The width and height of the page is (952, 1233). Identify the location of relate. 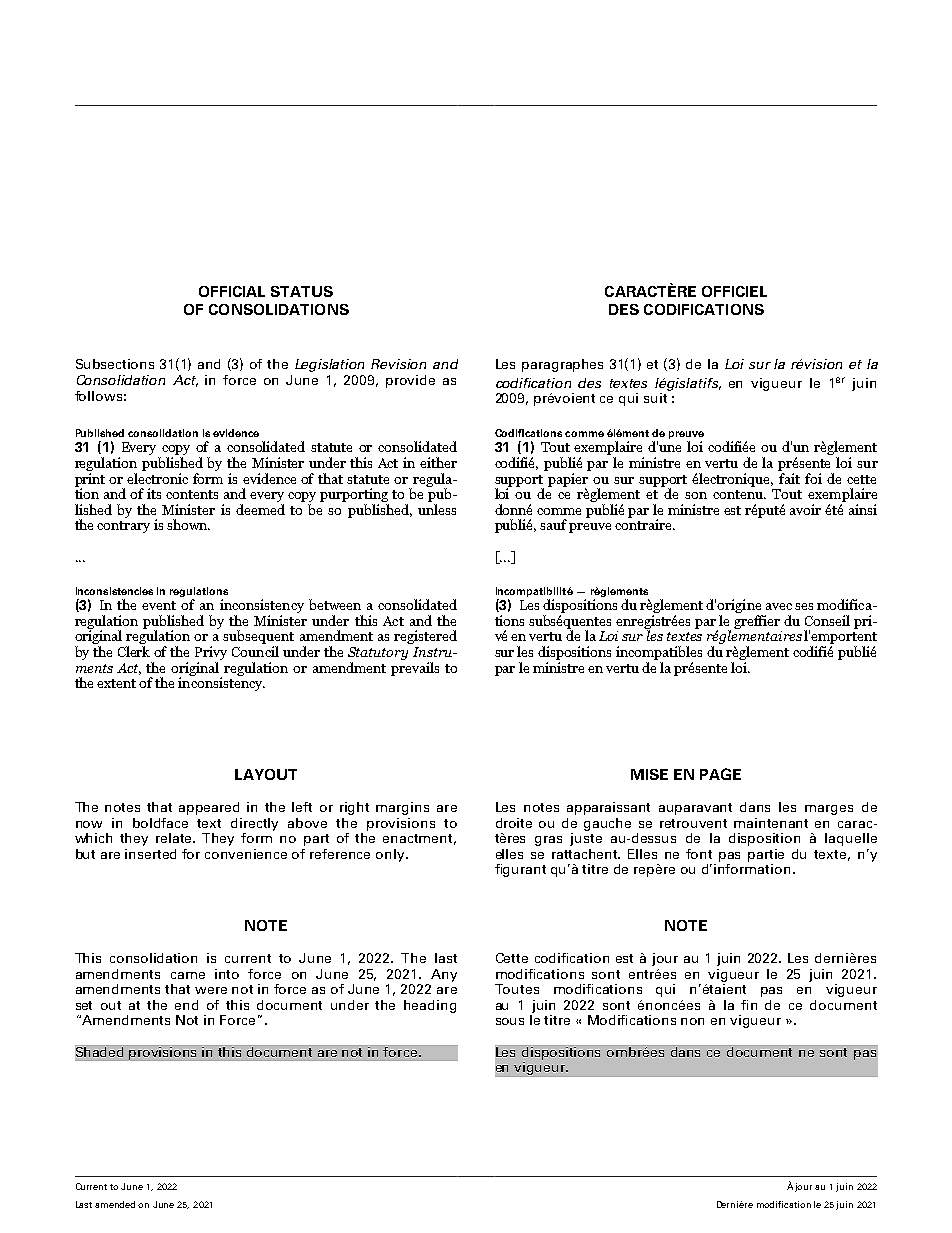
(175, 838).
